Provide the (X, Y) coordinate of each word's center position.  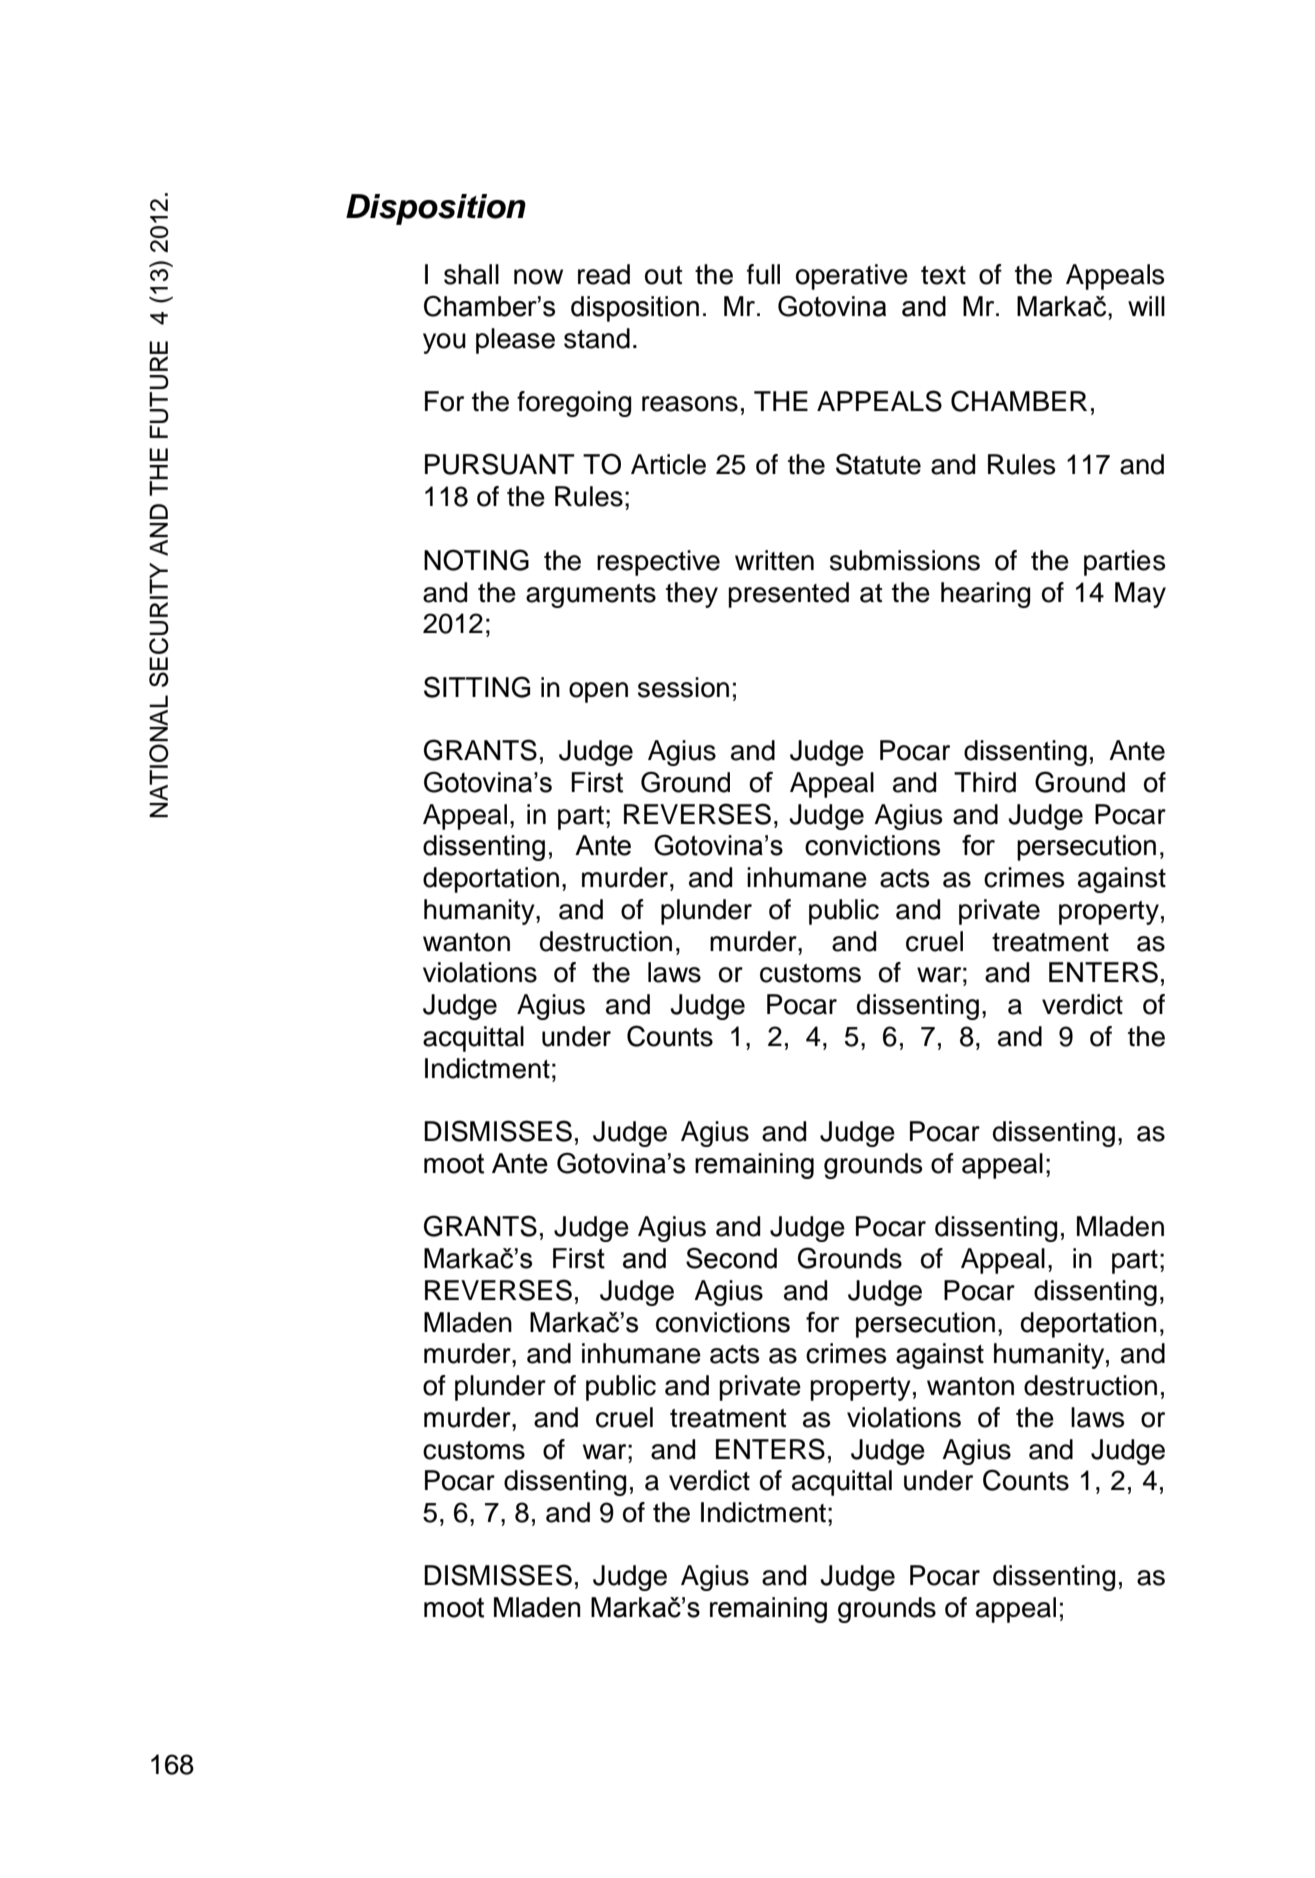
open (598, 692)
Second (731, 1258)
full (763, 274)
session (683, 687)
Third (985, 782)
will (1146, 306)
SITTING (477, 687)
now (538, 277)
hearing (985, 595)
